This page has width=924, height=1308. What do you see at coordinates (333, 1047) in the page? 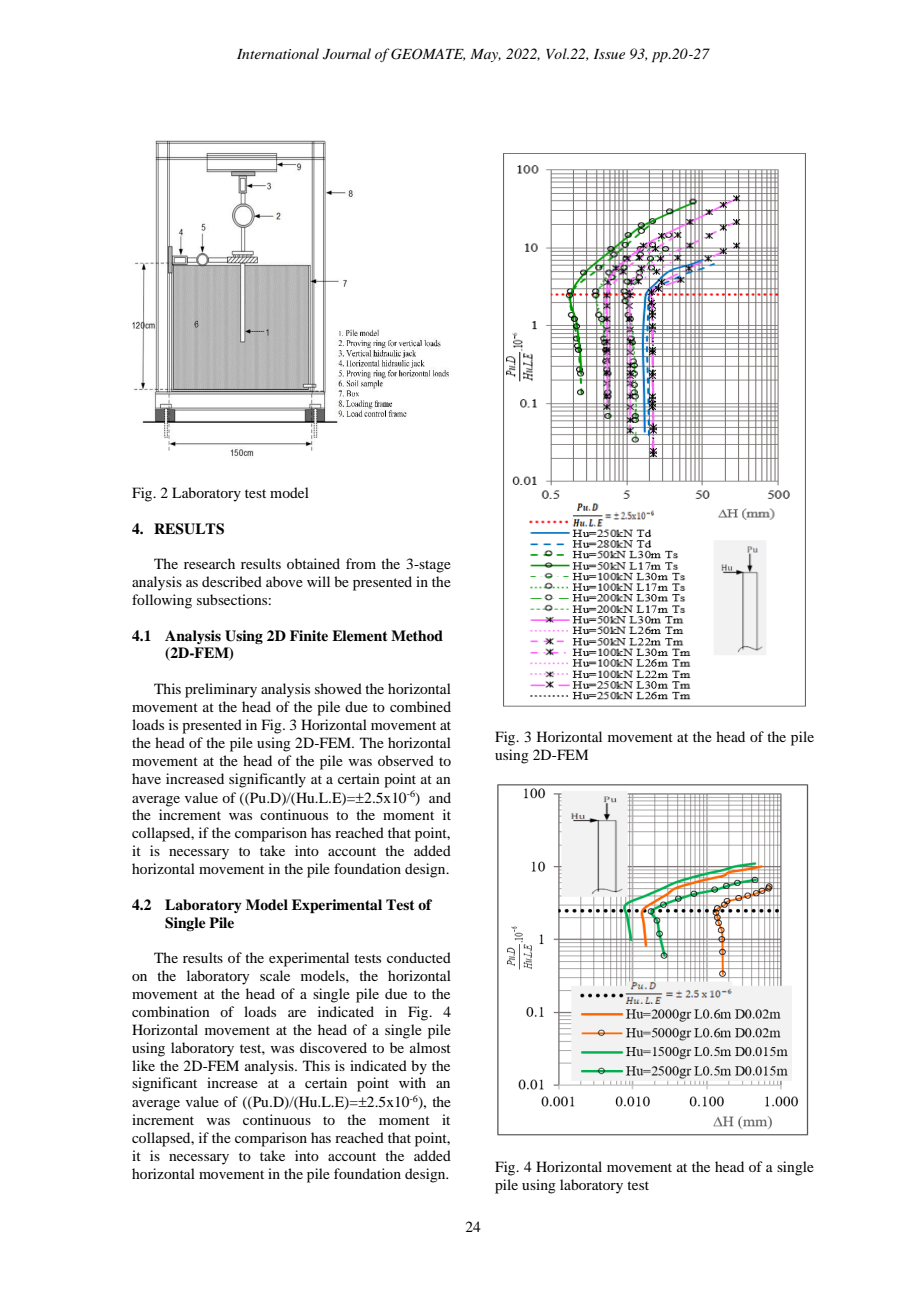
I see `discovered` at bounding box center [333, 1047].
